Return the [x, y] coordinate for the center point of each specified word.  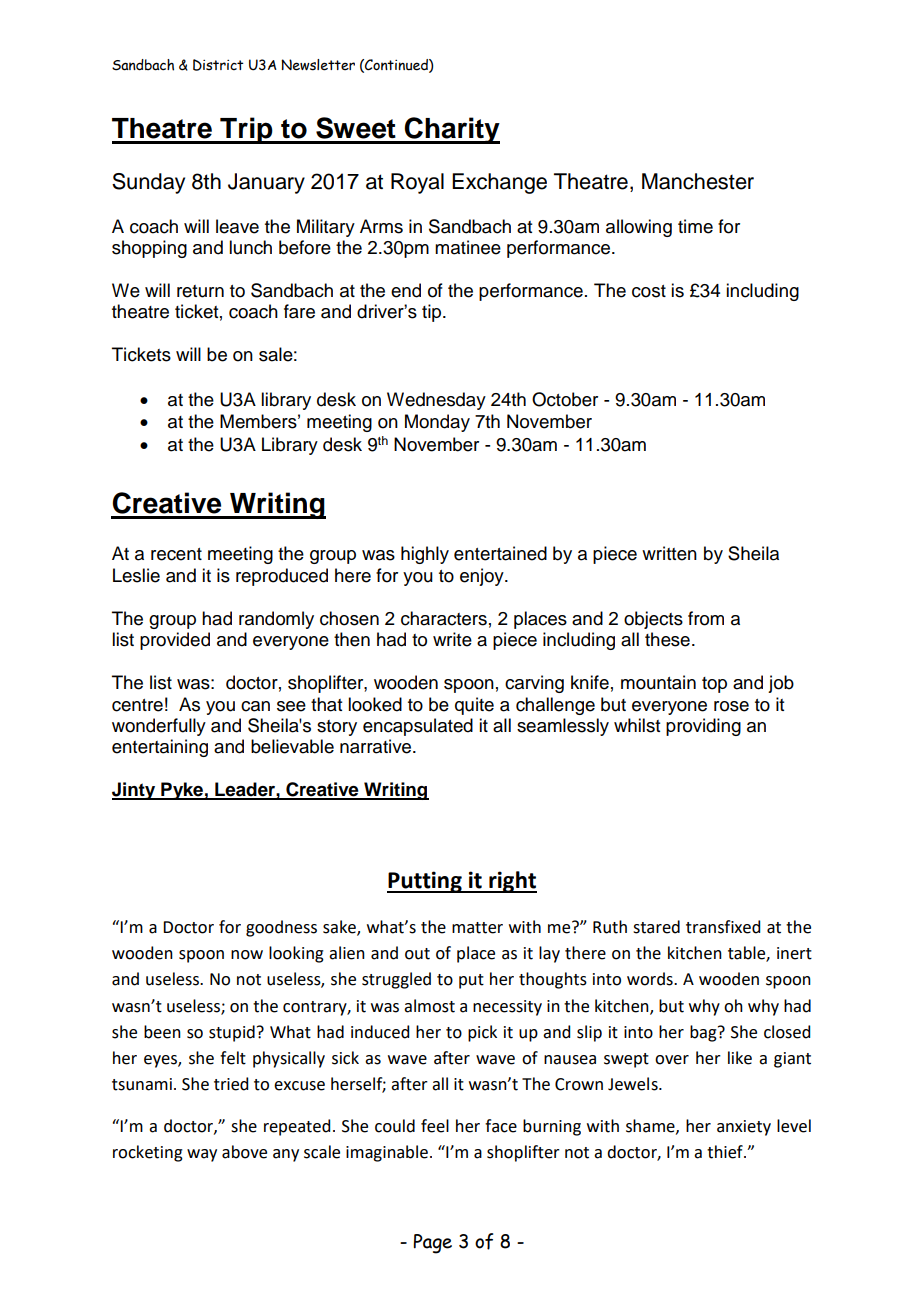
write [452, 639]
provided [175, 641]
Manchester [698, 181]
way [202, 1155]
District [218, 65]
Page [432, 1244]
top [714, 685]
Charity [451, 130]
